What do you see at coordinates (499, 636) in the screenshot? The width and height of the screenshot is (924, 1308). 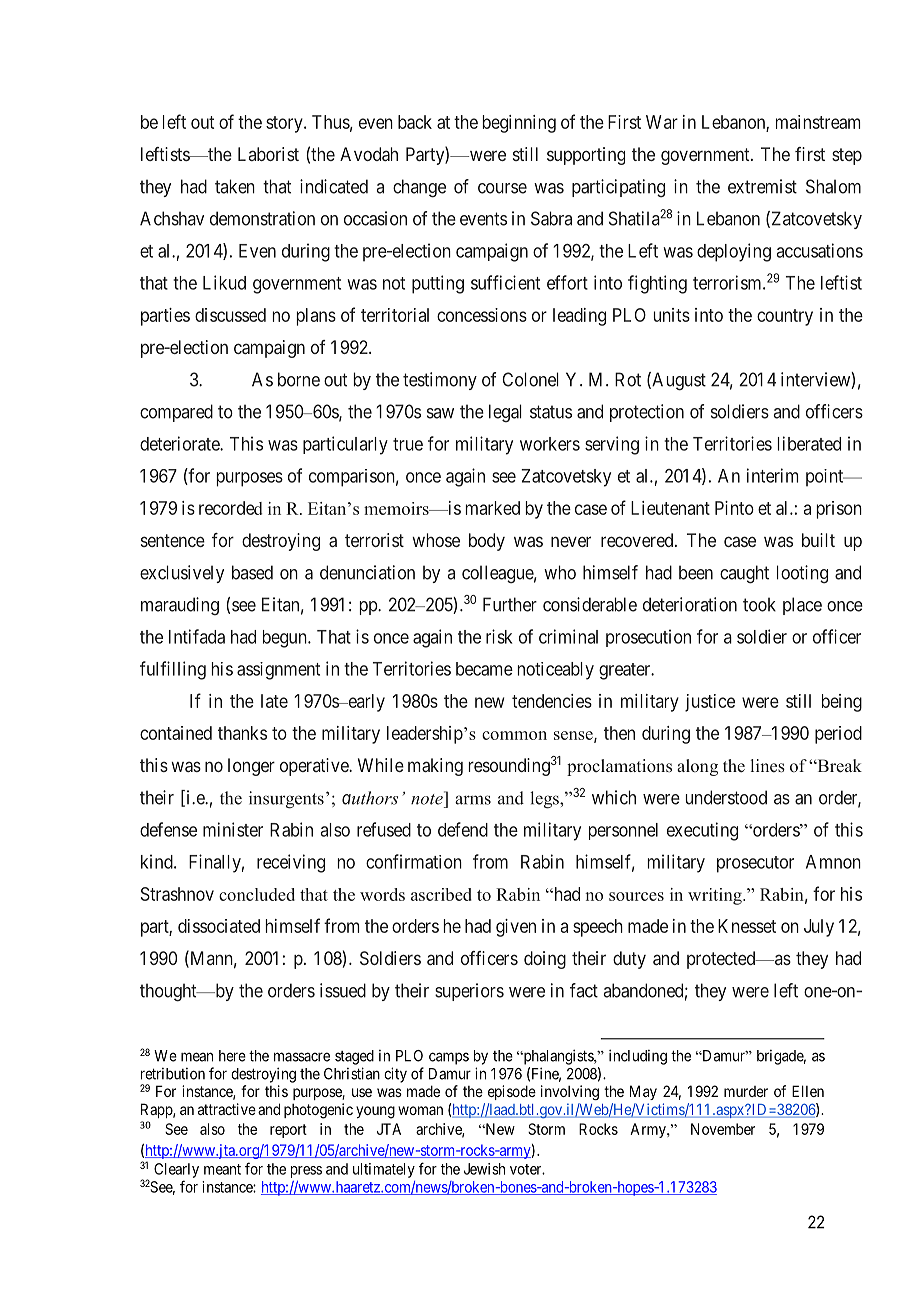 I see `risk` at bounding box center [499, 636].
